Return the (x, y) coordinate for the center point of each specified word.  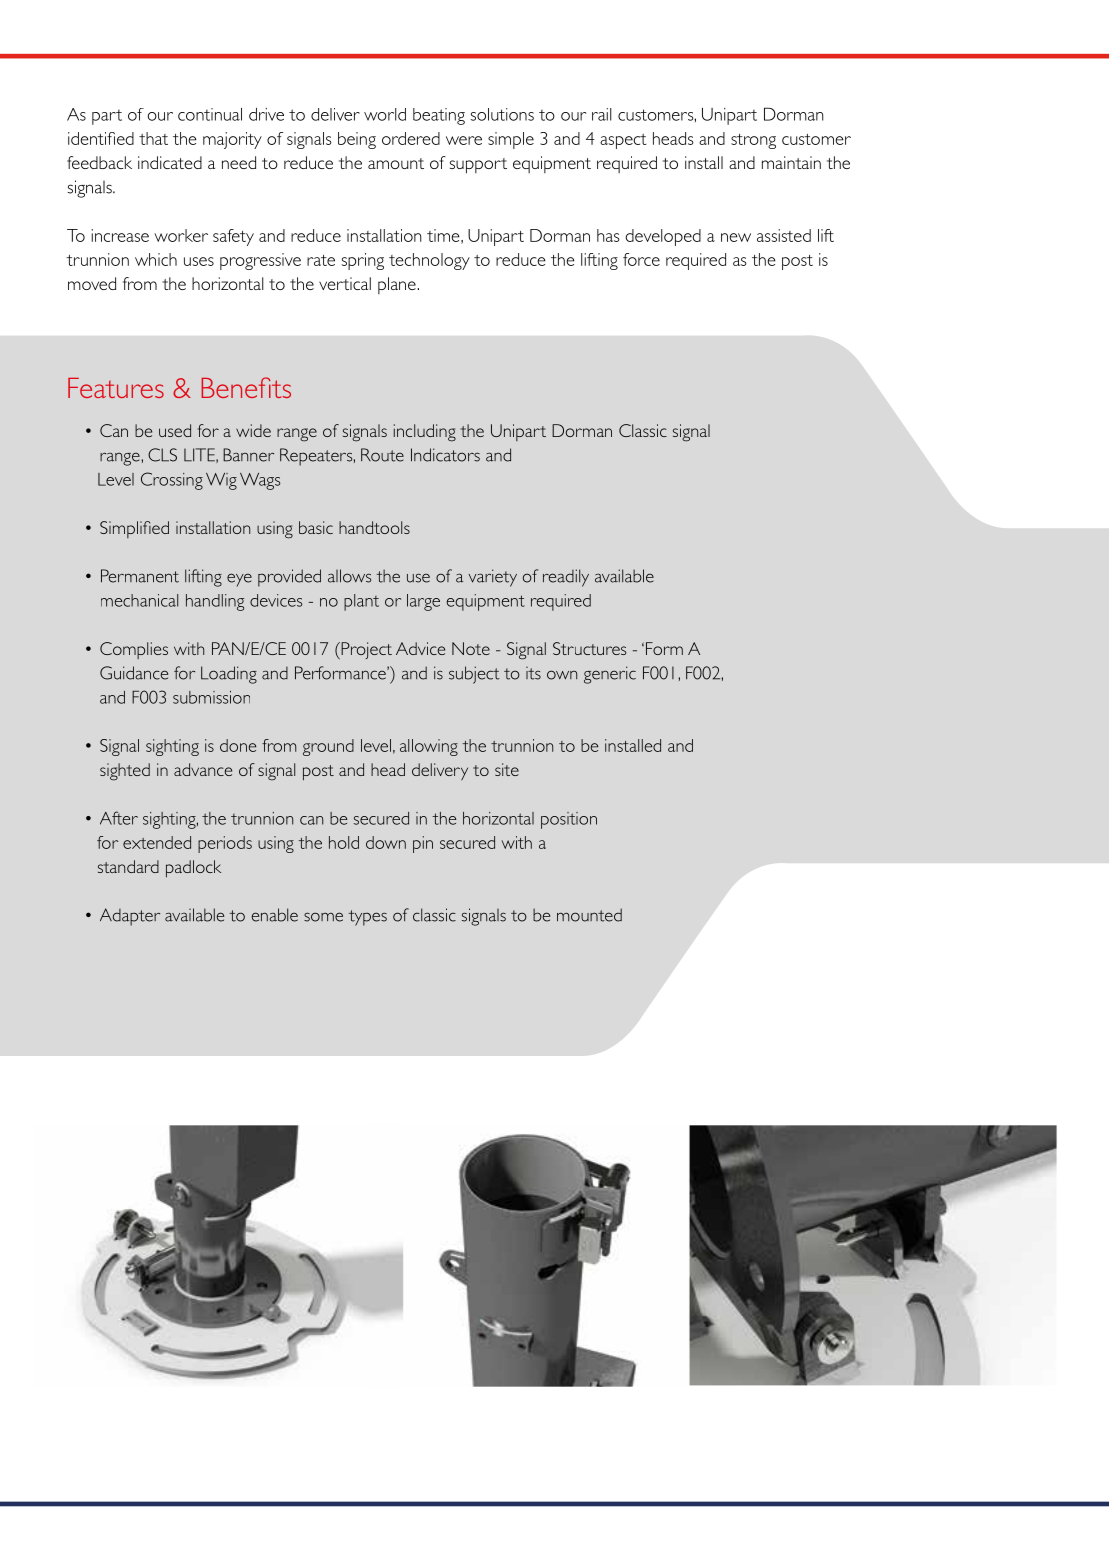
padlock (193, 869)
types (368, 918)
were (464, 140)
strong (753, 141)
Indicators (445, 455)
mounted (589, 915)
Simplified (134, 529)
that (153, 138)
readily (566, 578)
